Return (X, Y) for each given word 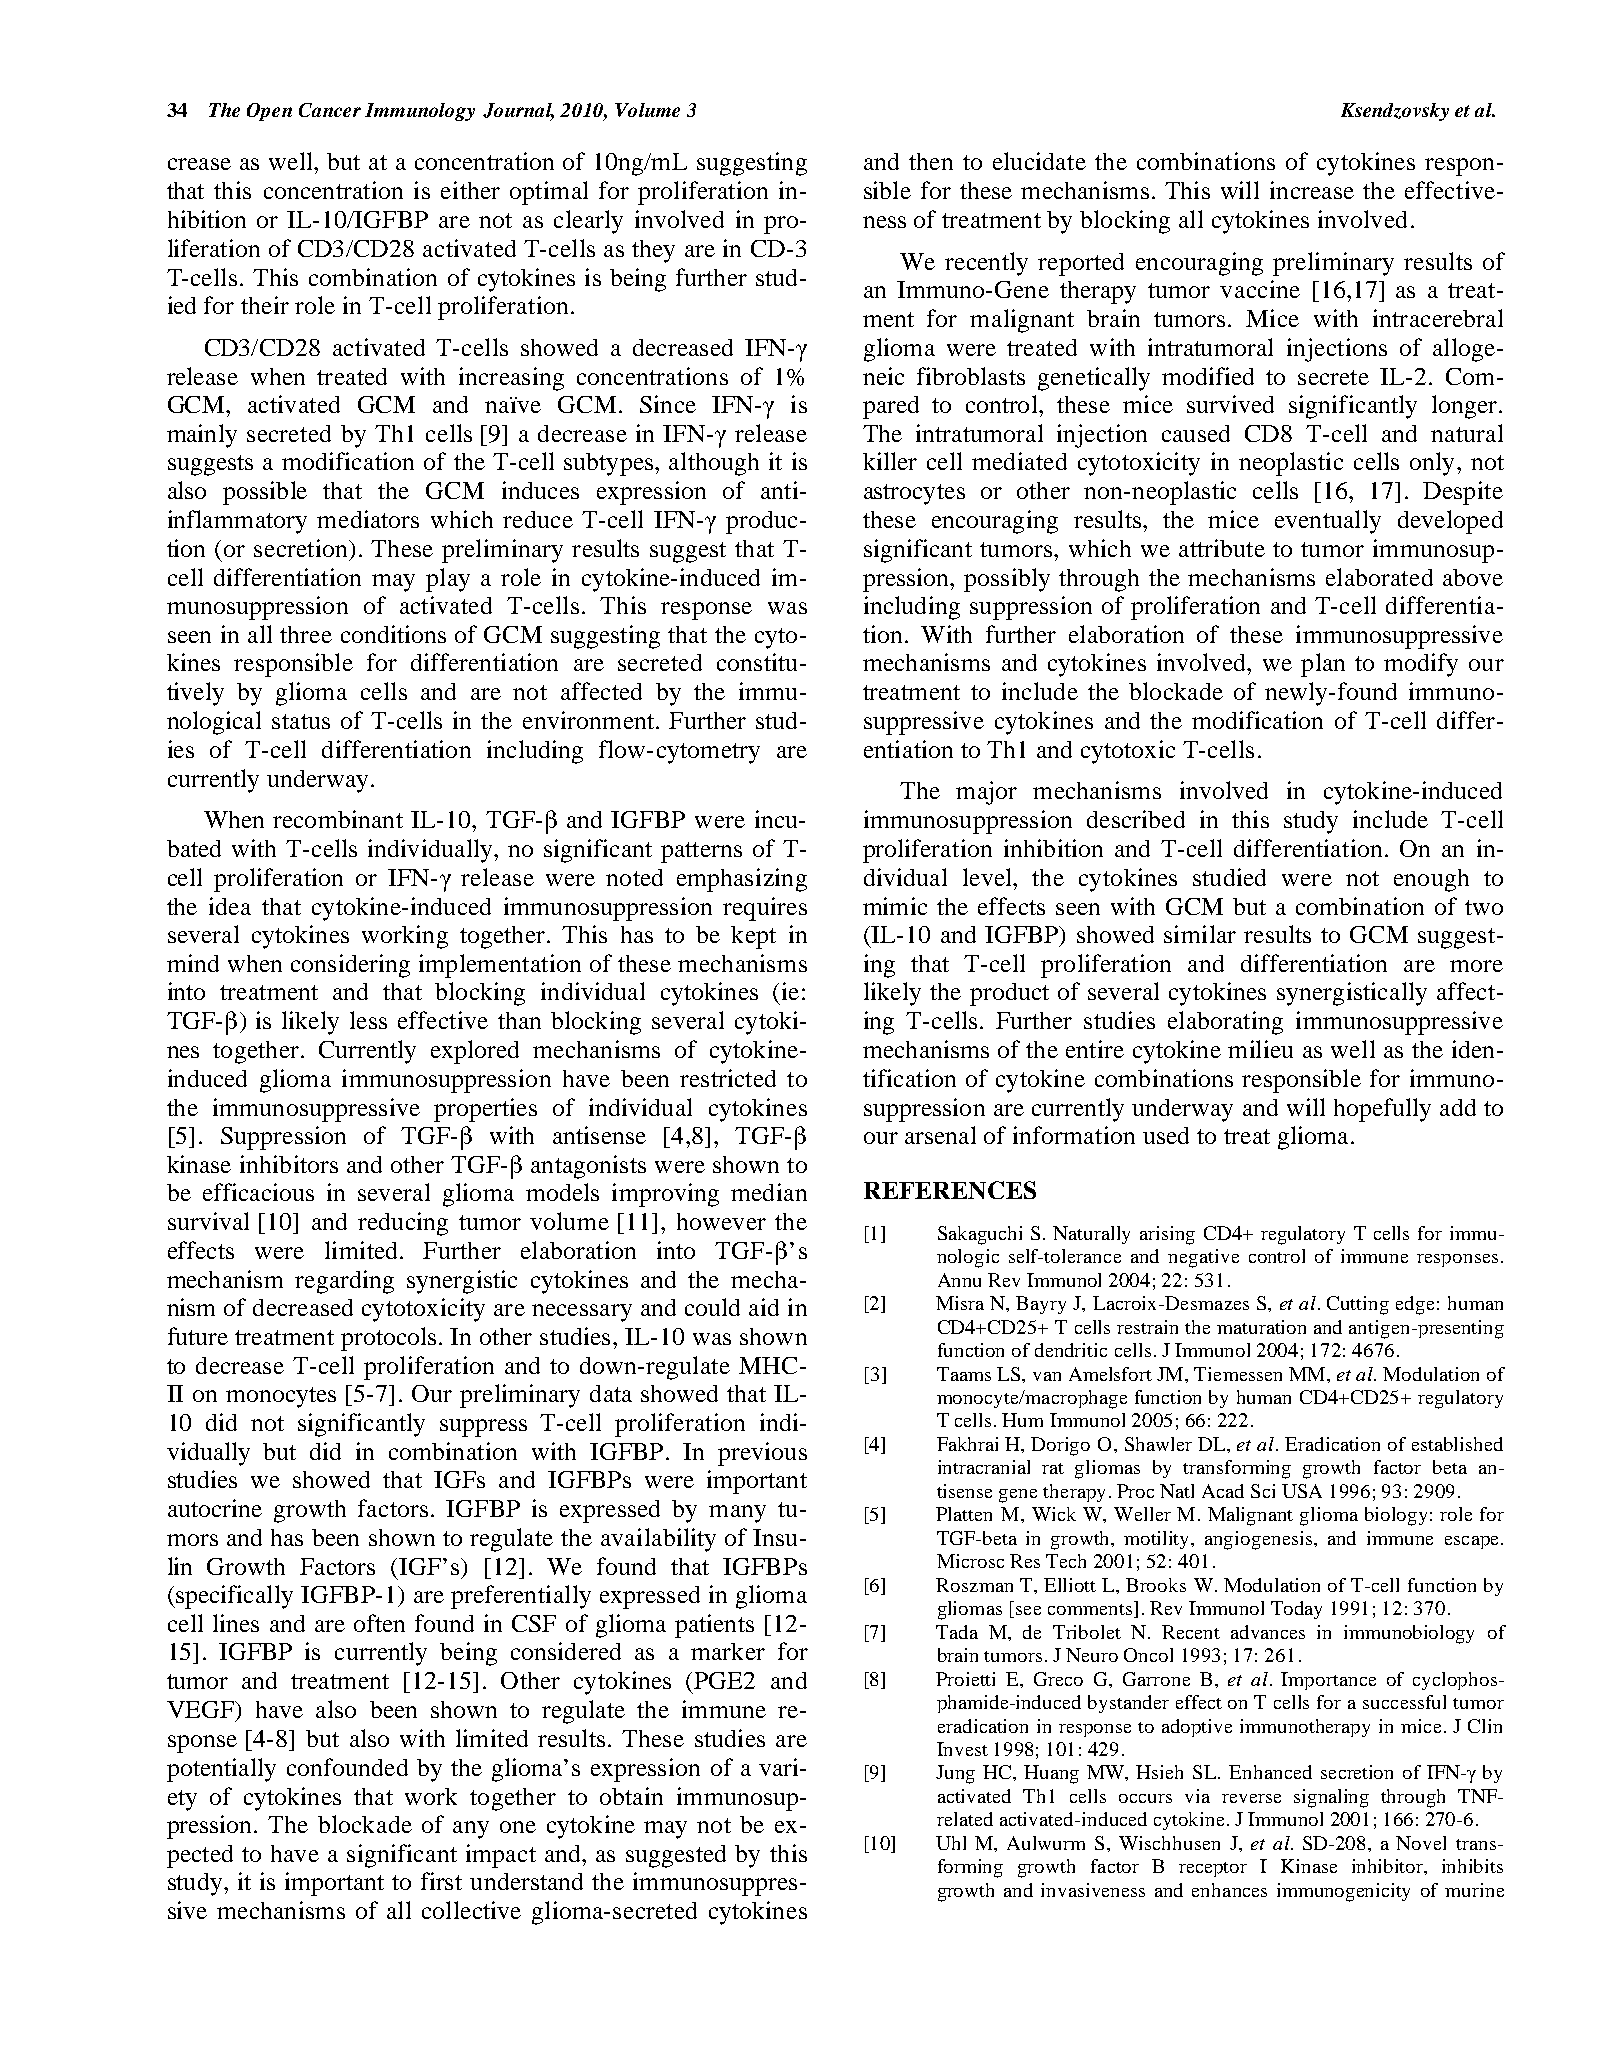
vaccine (1260, 289)
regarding (344, 1282)
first (441, 1881)
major (986, 793)
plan (1323, 665)
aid (764, 1307)
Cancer (330, 110)
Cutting (1358, 1305)
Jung (955, 1774)
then (931, 161)
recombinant (338, 819)
